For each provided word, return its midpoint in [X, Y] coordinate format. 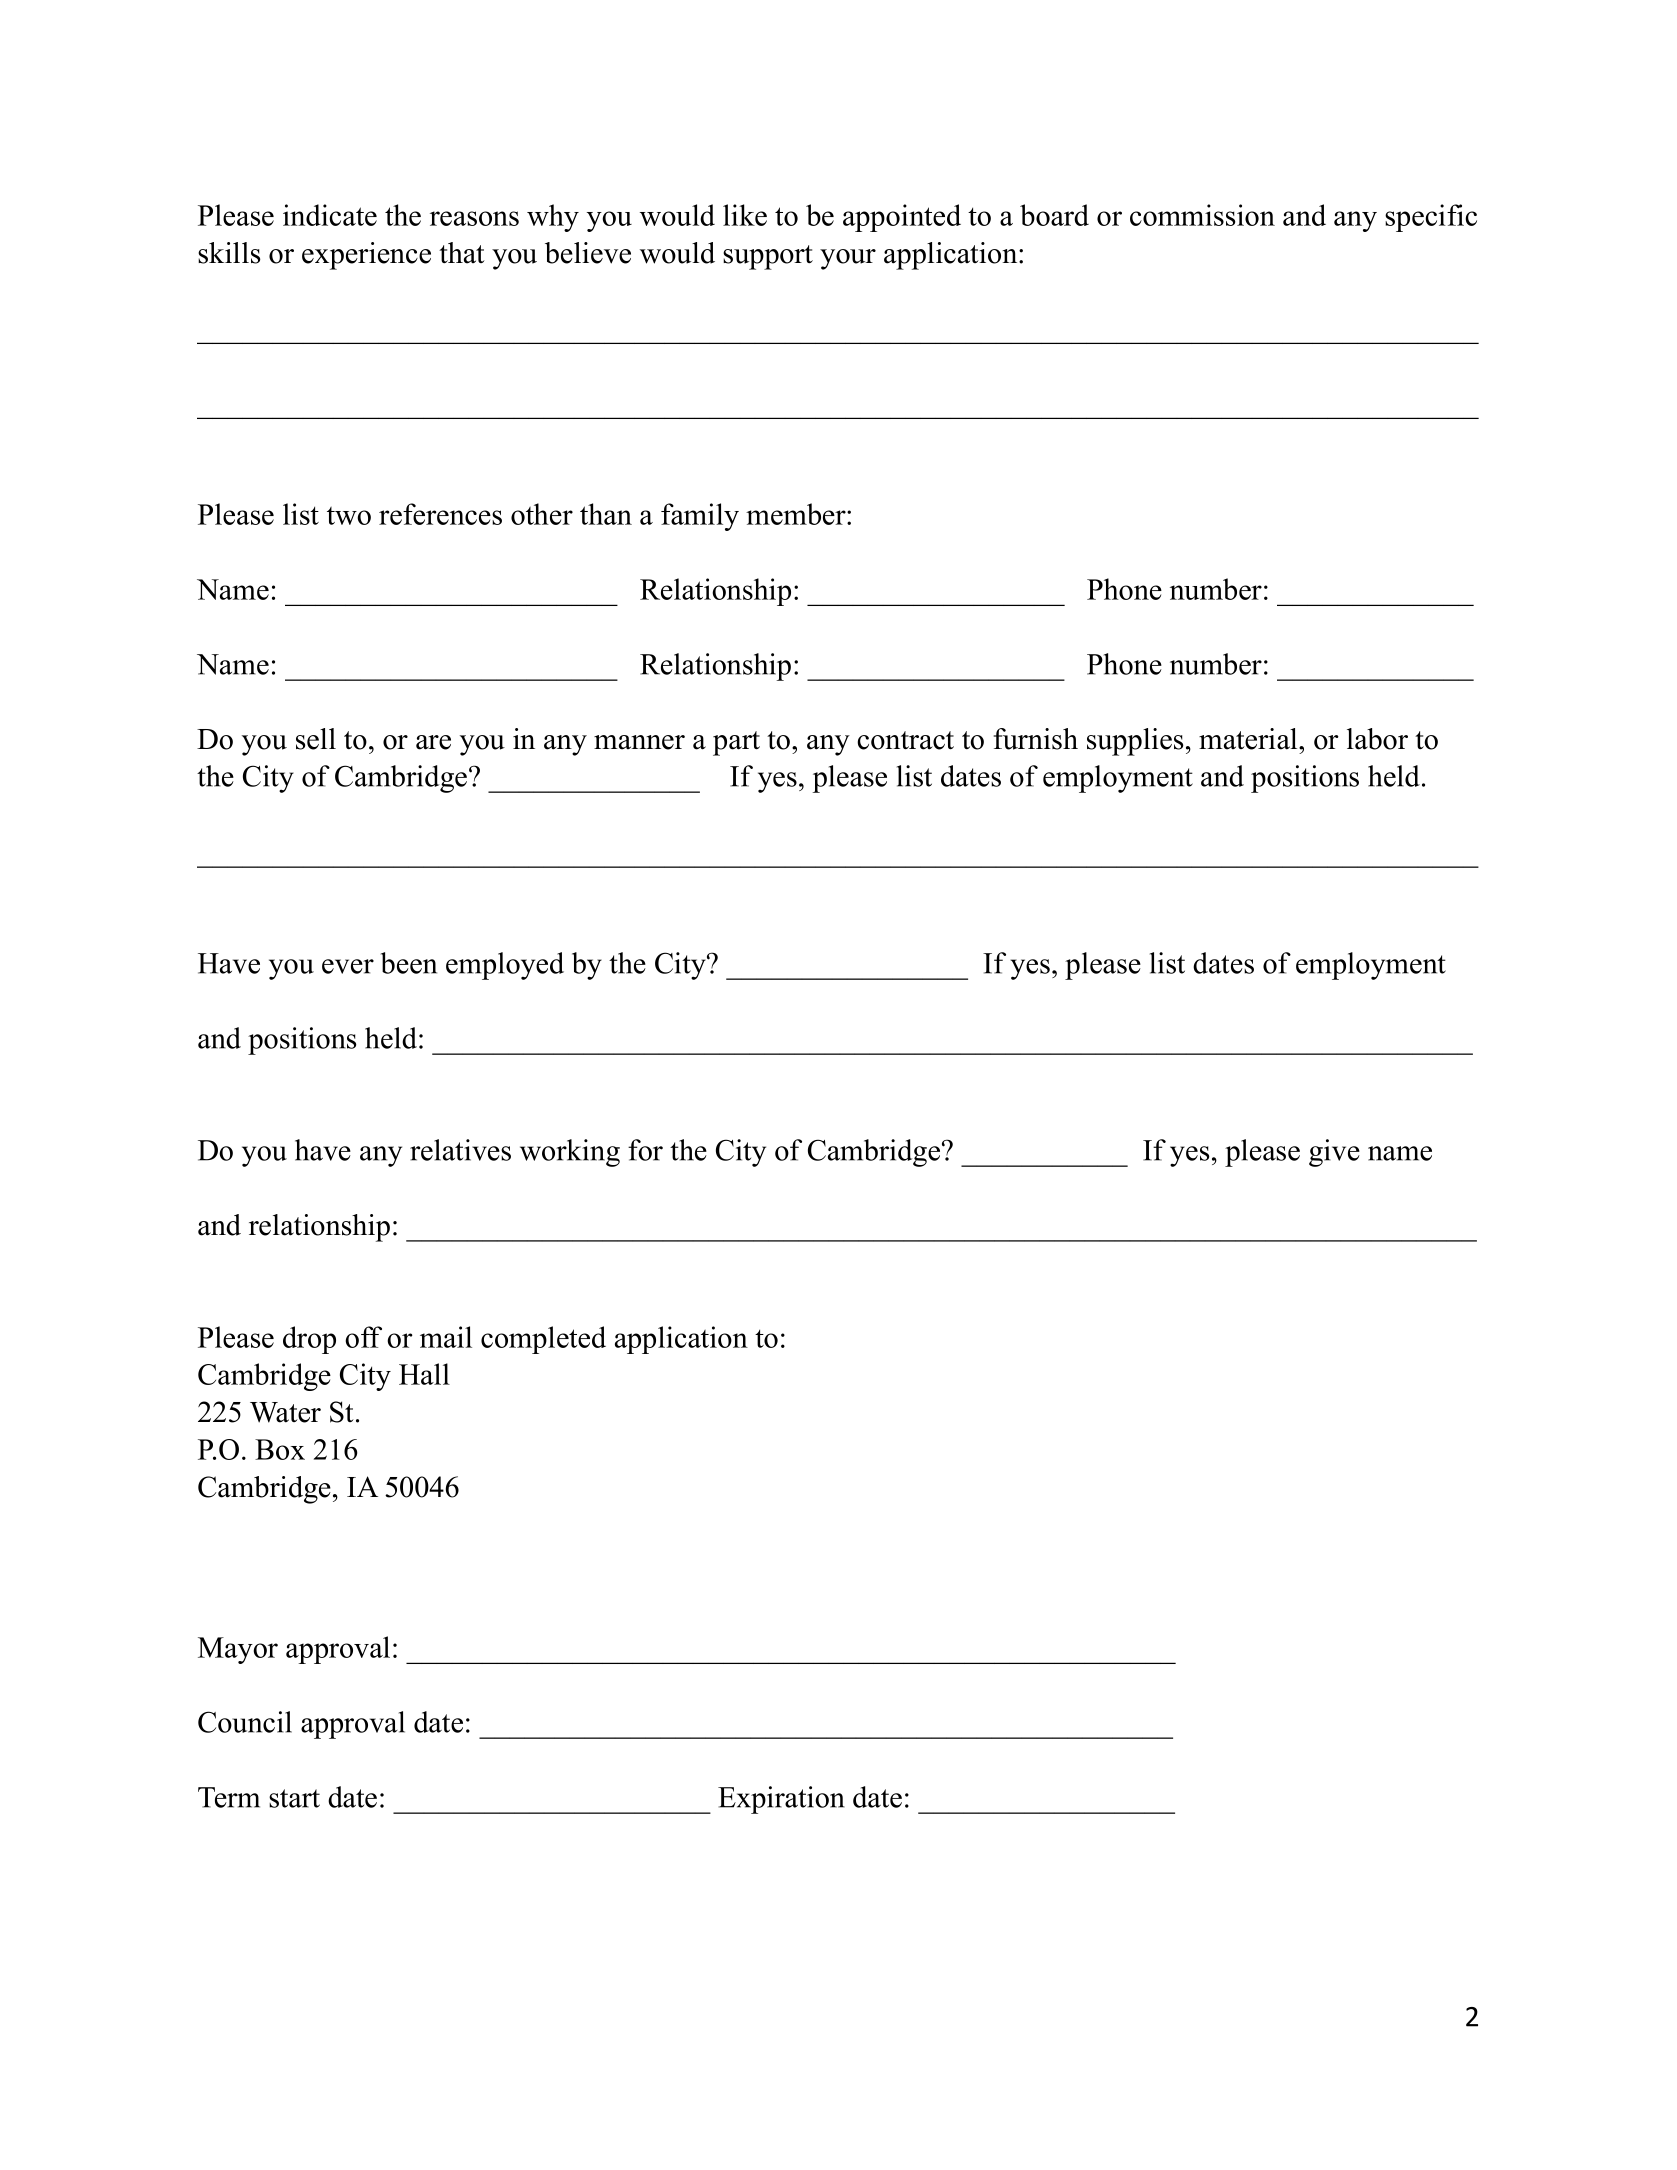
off [363, 1337]
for [645, 1150]
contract [905, 740]
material [1249, 739]
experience [366, 256]
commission [1202, 215]
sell [316, 739]
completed [543, 1340]
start [294, 1798]
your [848, 259]
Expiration [781, 1800]
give [1334, 1153]
